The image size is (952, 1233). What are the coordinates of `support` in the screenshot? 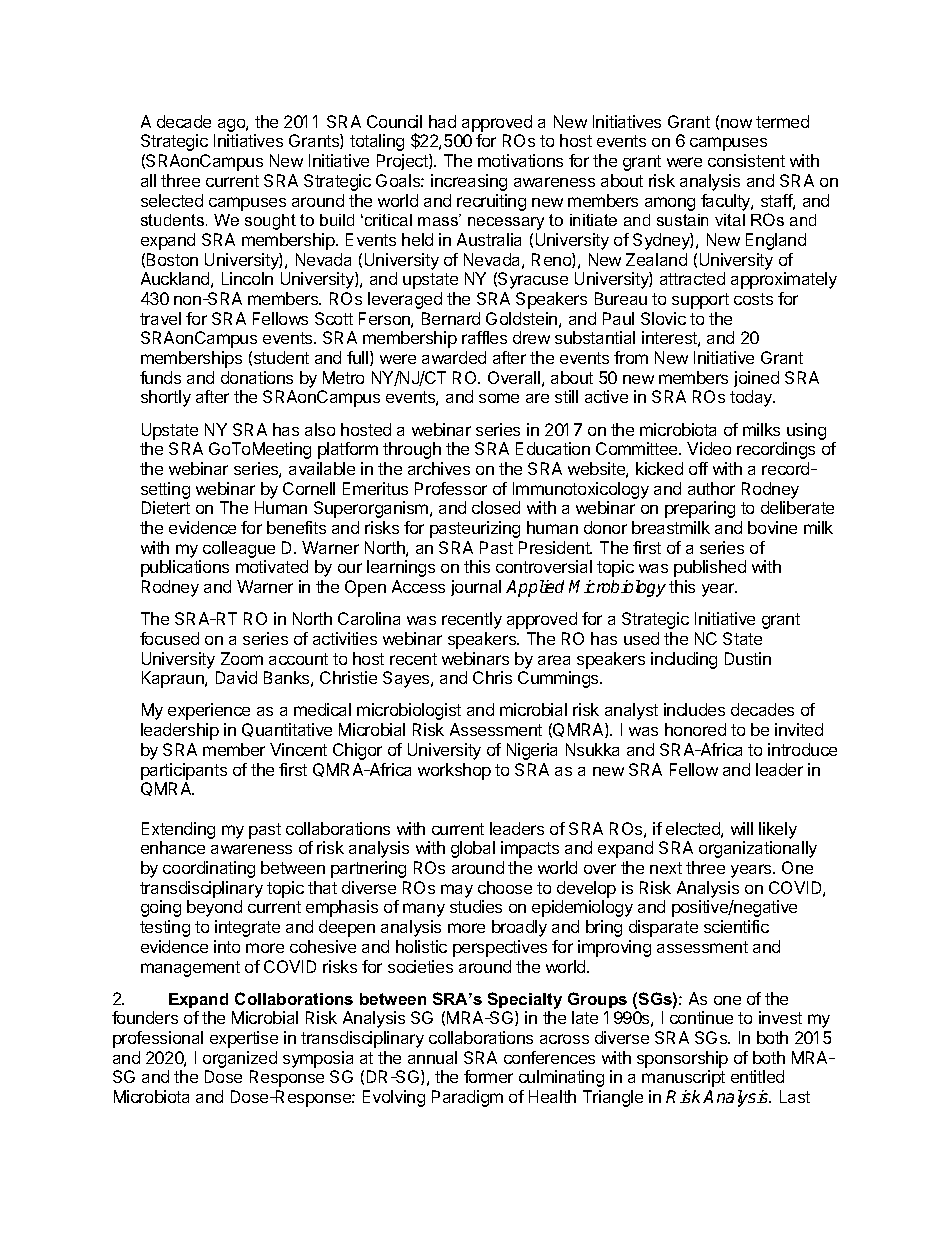 It's located at (700, 301).
